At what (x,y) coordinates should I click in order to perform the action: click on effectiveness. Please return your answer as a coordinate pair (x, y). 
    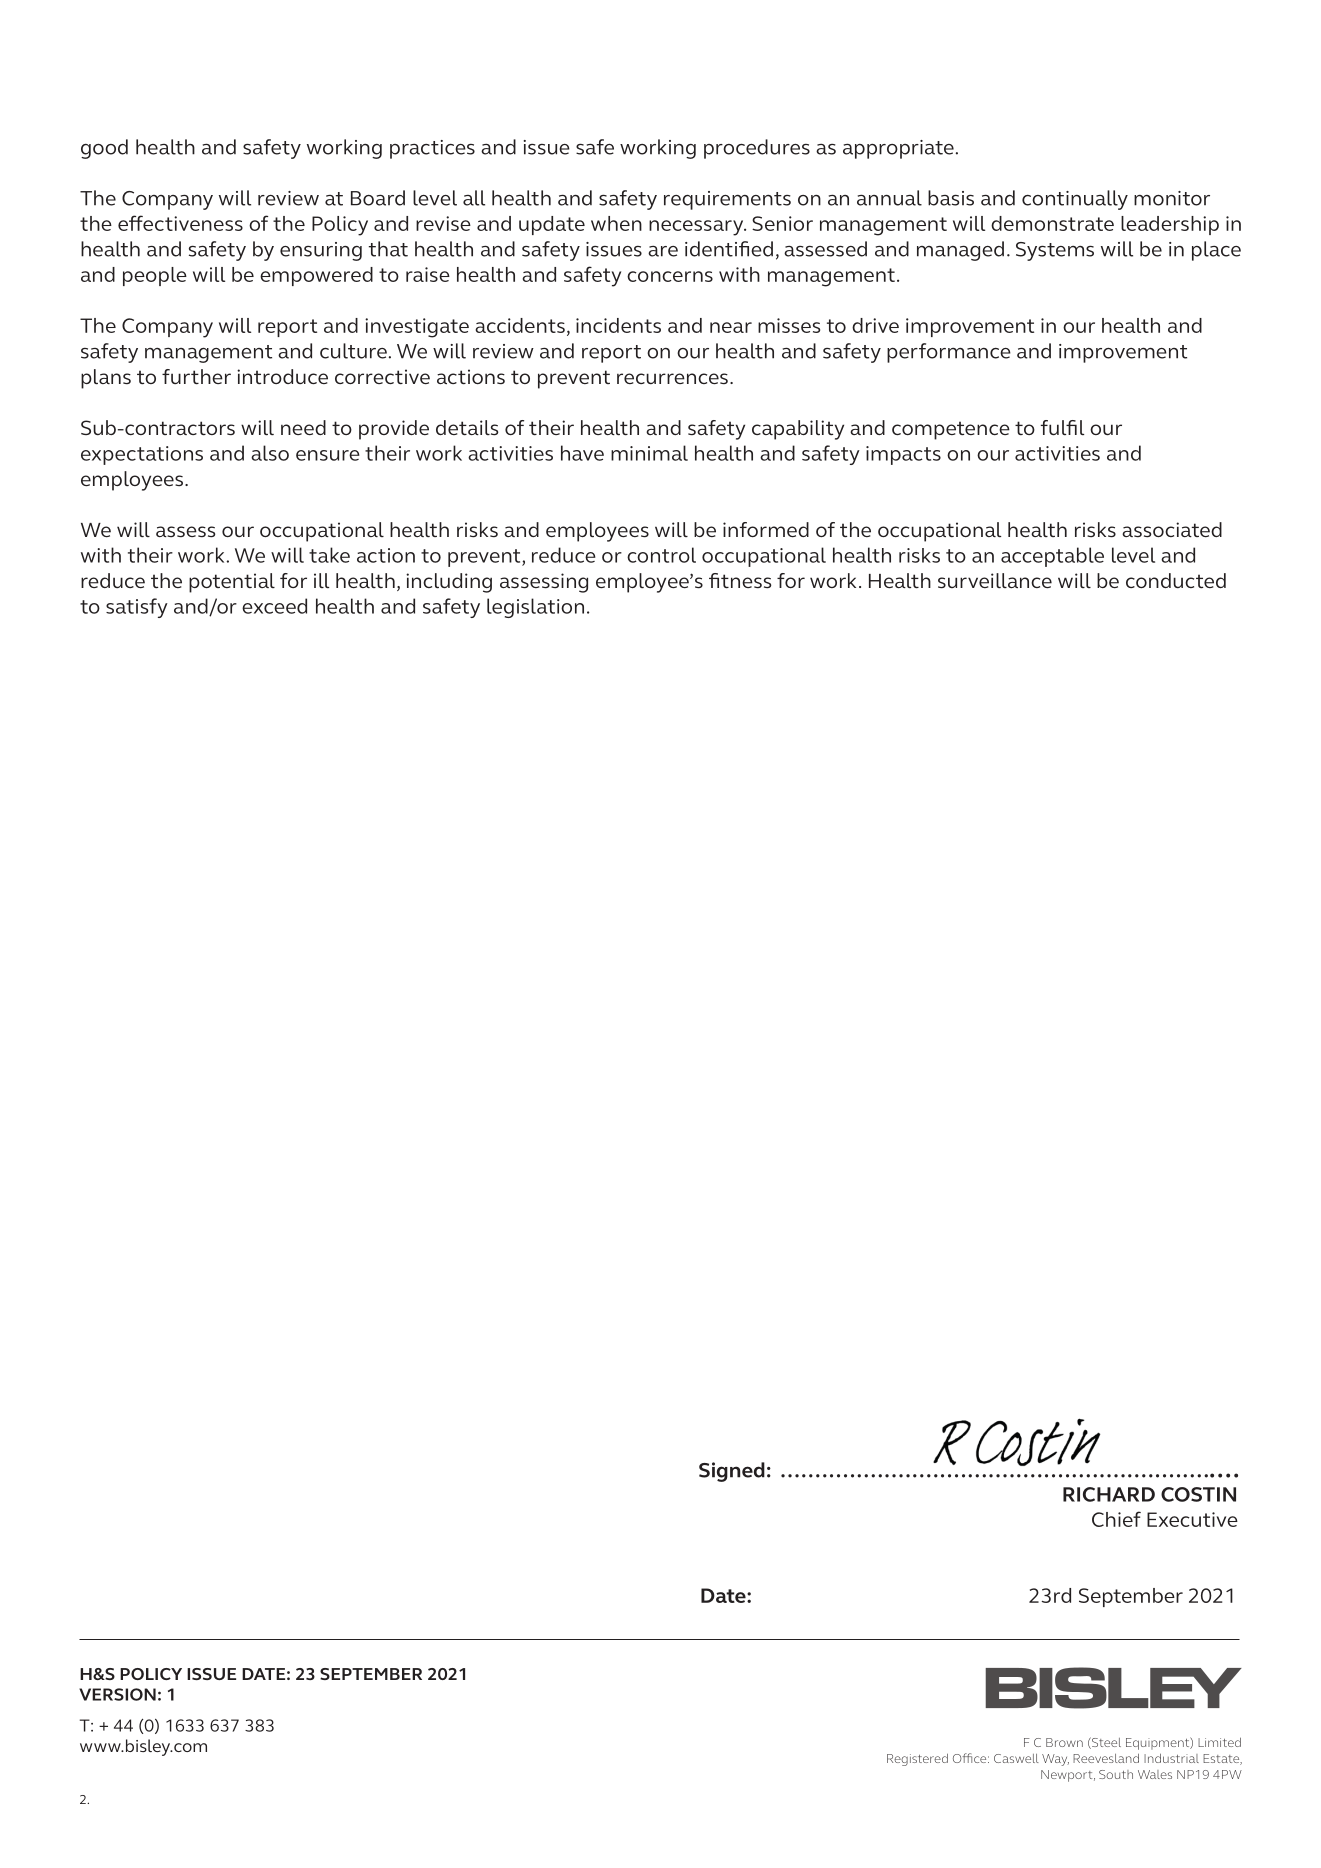
    Looking at the image, I should click on (180, 223).
